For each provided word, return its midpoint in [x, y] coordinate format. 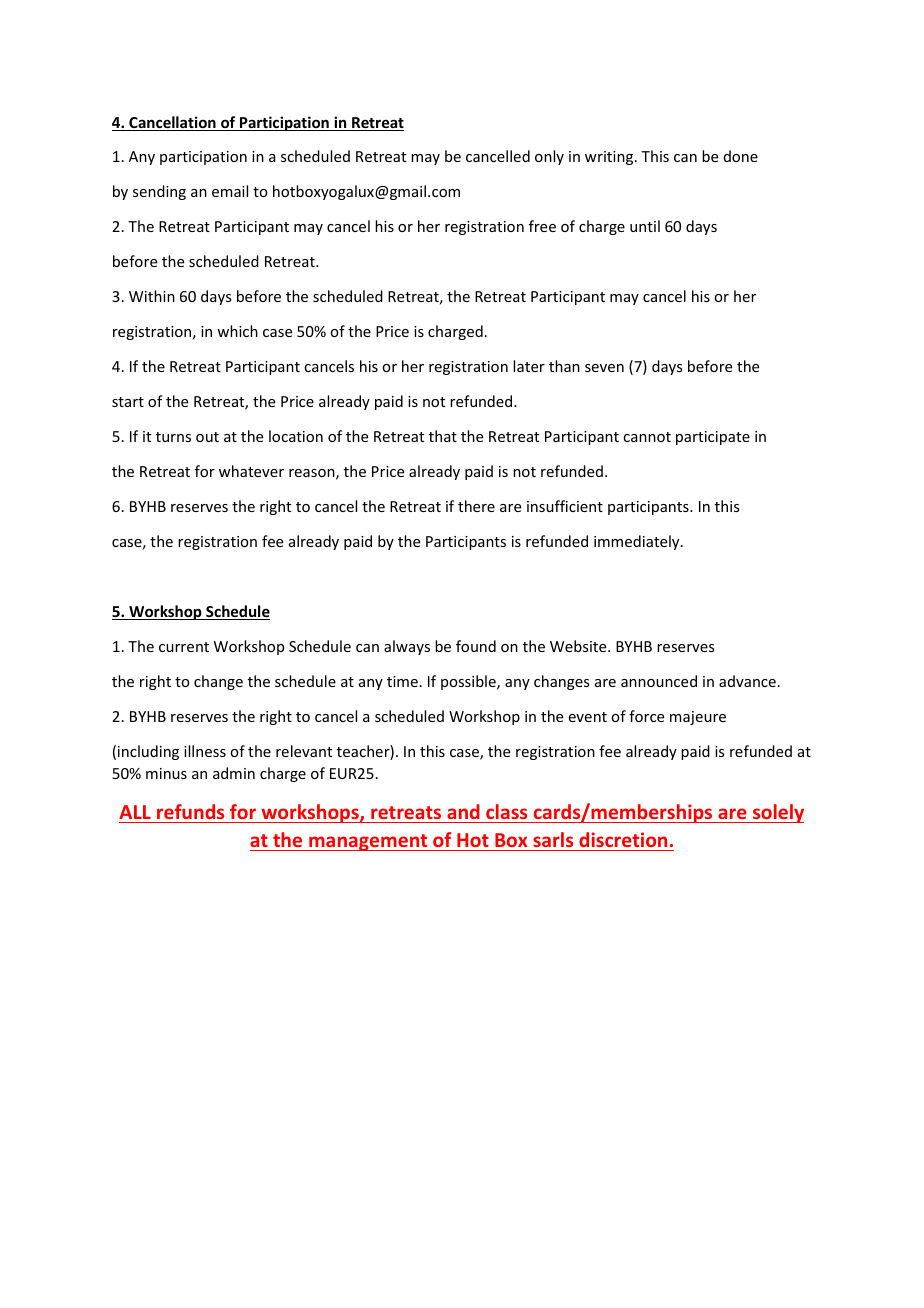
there [476, 506]
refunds [190, 811]
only [549, 157]
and [463, 811]
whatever [251, 471]
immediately [638, 542]
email [230, 191]
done [741, 156]
